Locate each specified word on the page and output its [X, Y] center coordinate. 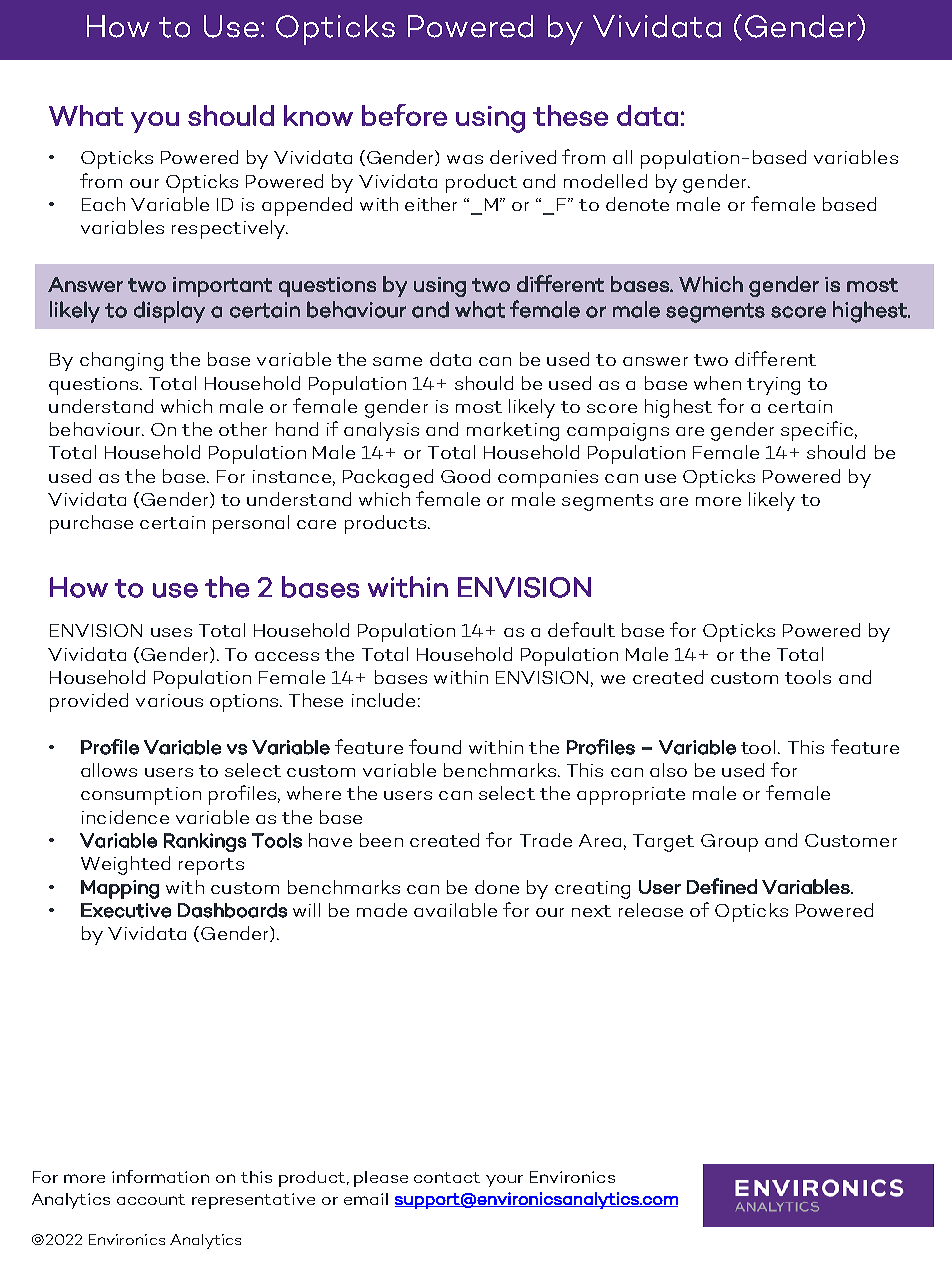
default [581, 629]
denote [637, 204]
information [160, 1176]
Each [103, 204]
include [383, 700]
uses [171, 632]
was [465, 159]
